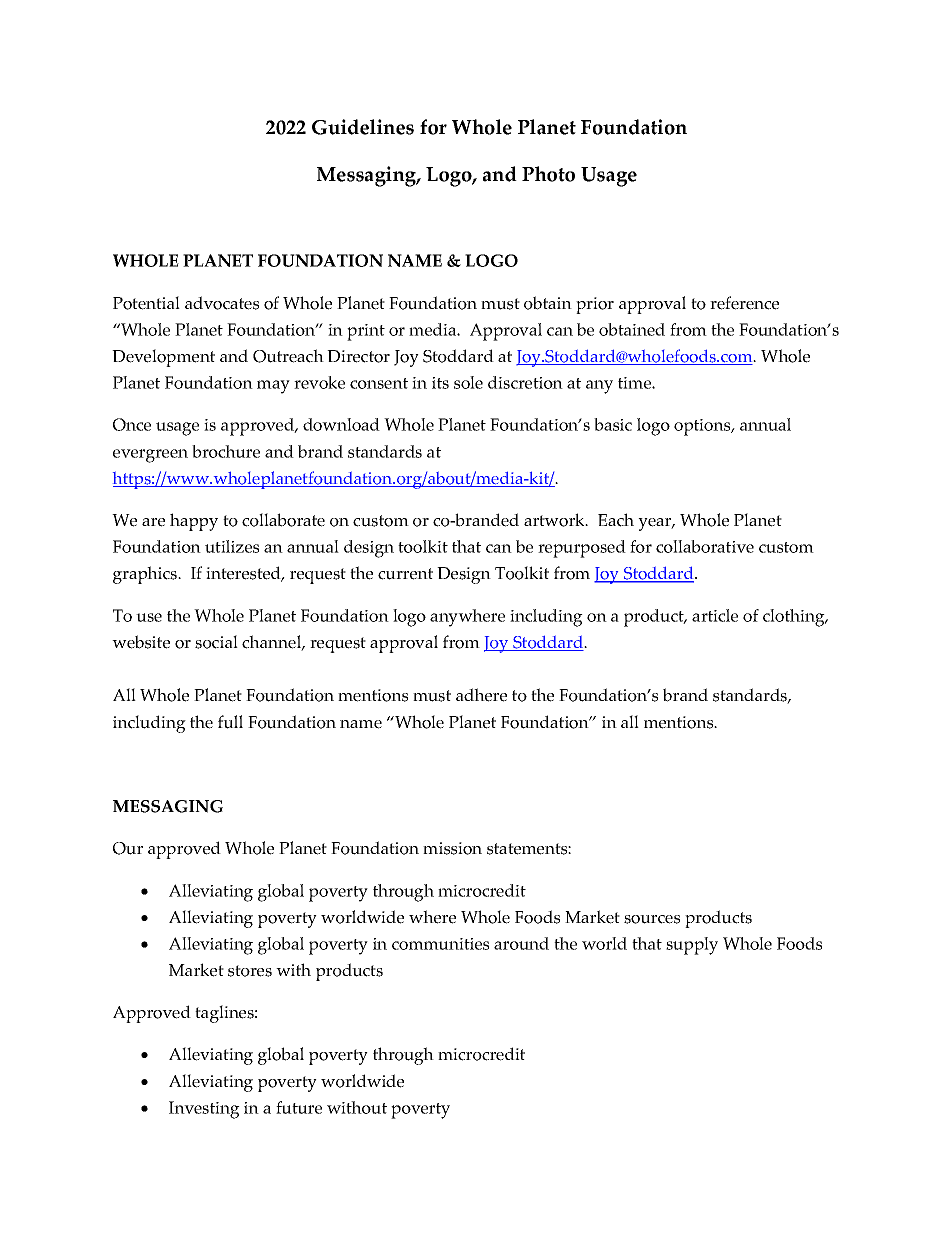 This page has height=1233, width=952. What do you see at coordinates (204, 1110) in the page?
I see `Investing` at bounding box center [204, 1110].
